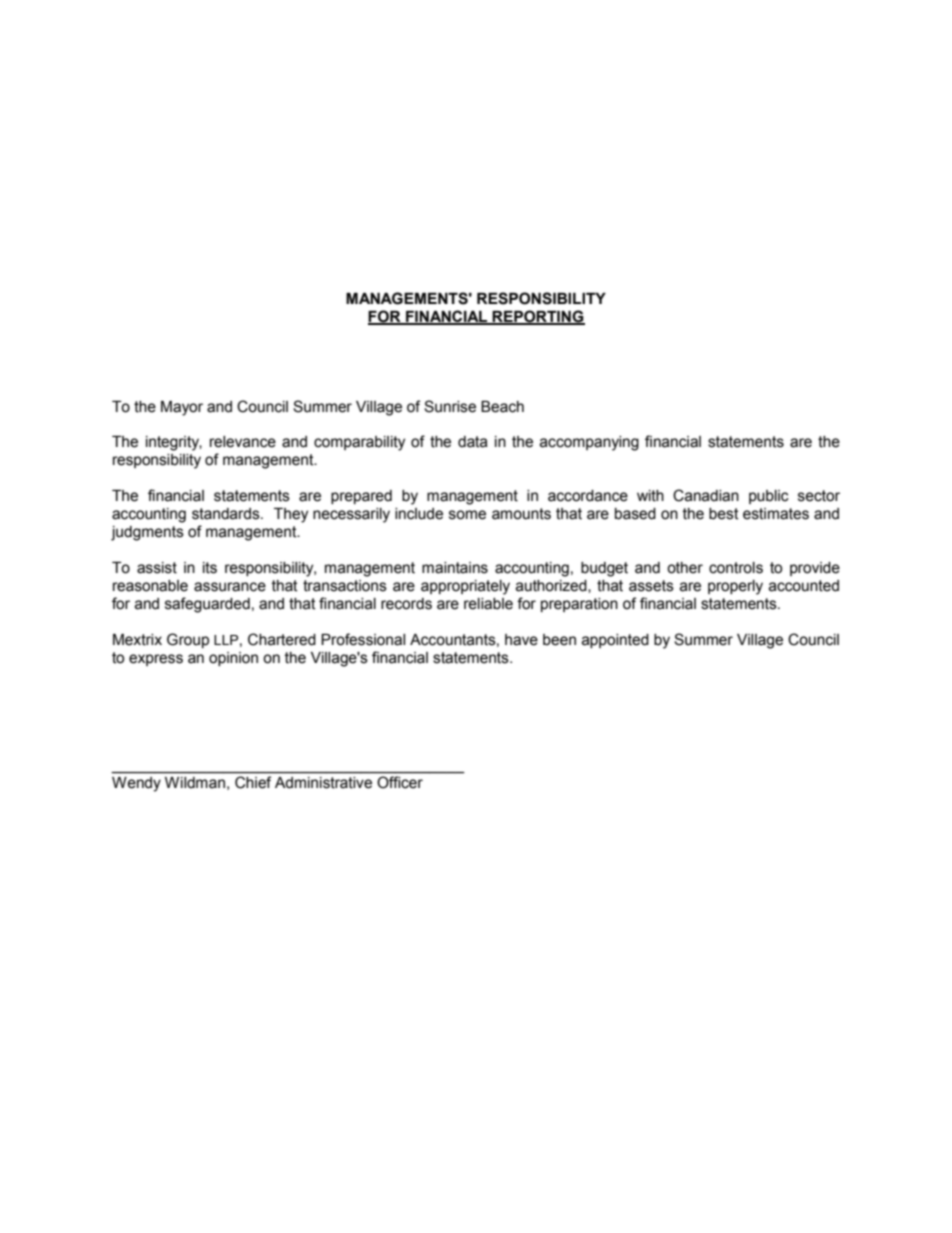 Image resolution: width=952 pixels, height=1233 pixels. I want to click on maintains, so click(455, 568).
